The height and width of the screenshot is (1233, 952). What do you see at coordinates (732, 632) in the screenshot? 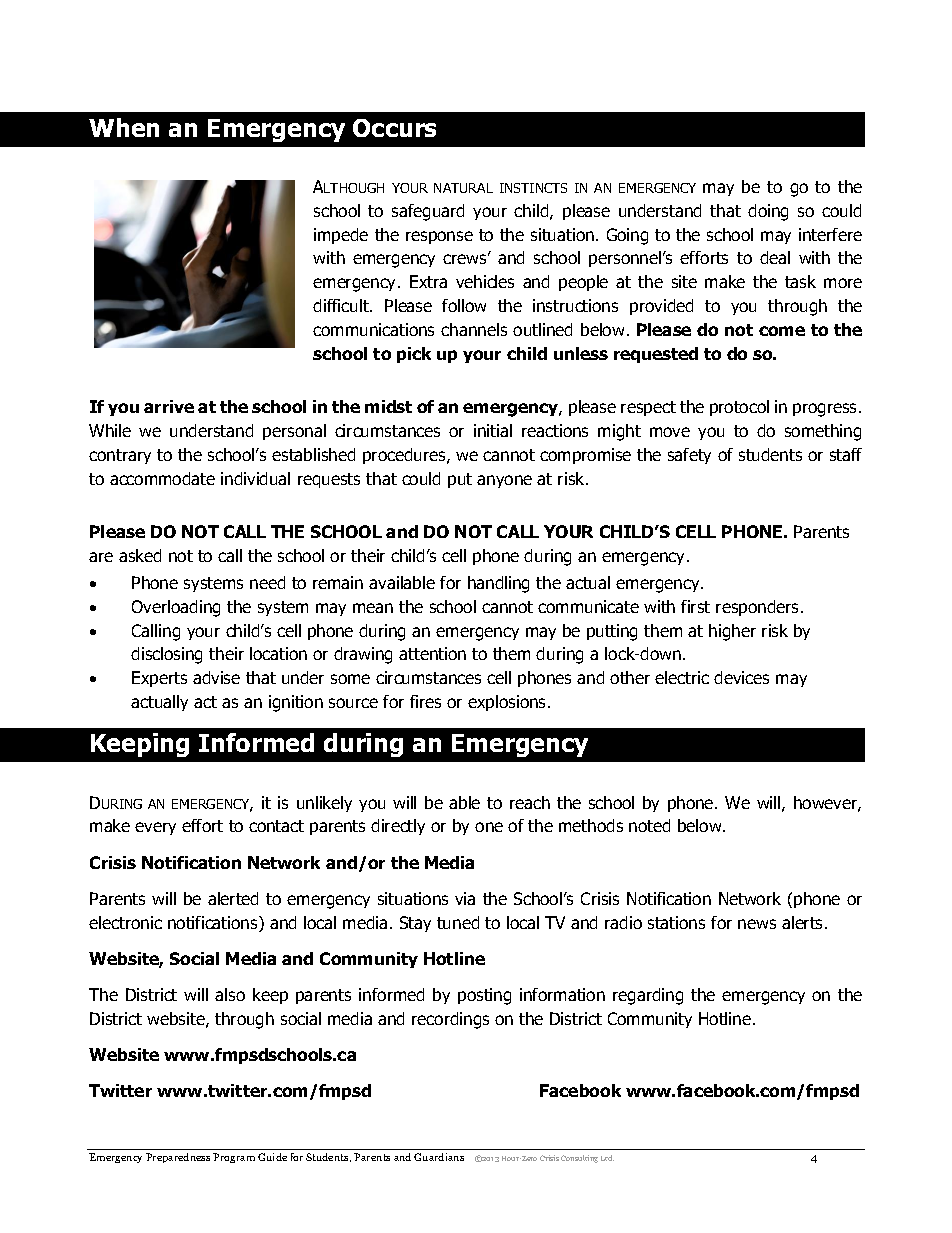
I see `higher` at bounding box center [732, 632].
